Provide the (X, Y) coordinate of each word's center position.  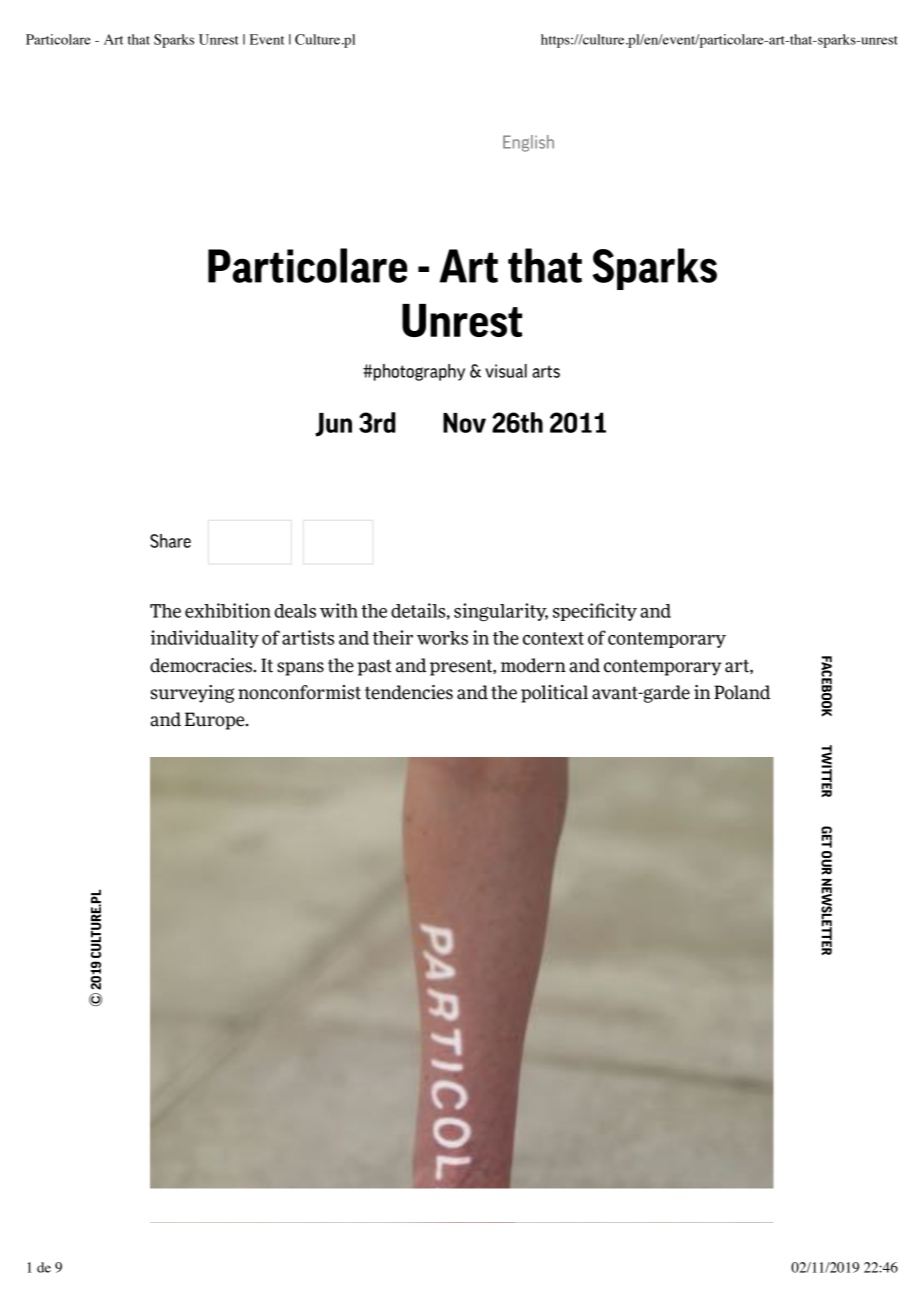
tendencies (409, 692)
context (553, 638)
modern (533, 665)
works (442, 638)
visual (506, 371)
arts (546, 371)
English (528, 143)
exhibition (228, 610)
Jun (333, 425)
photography (419, 372)
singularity (501, 612)
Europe (216, 721)
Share (170, 541)
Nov (464, 423)
